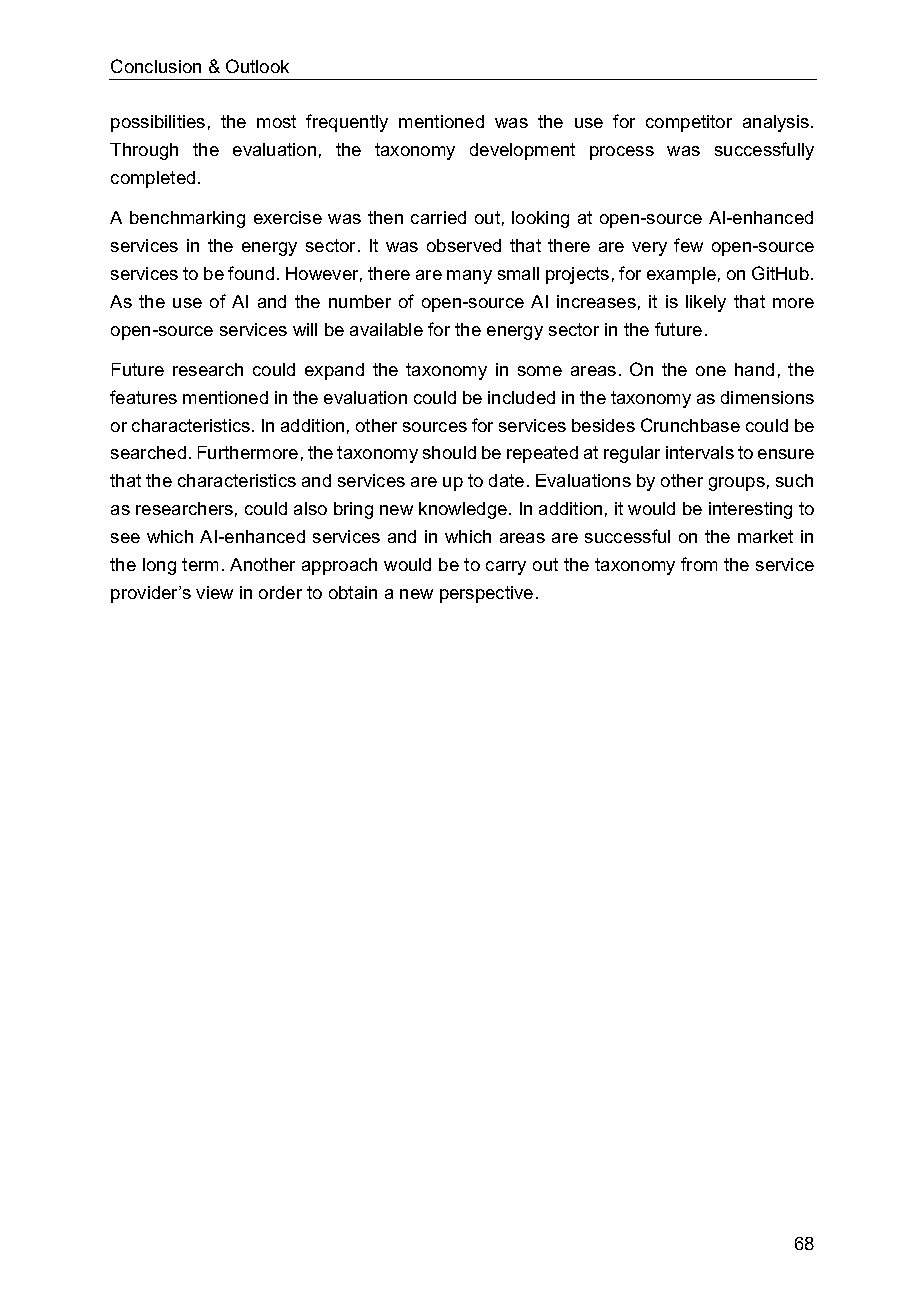  What do you see at coordinates (214, 592) in the screenshot?
I see `view` at bounding box center [214, 592].
